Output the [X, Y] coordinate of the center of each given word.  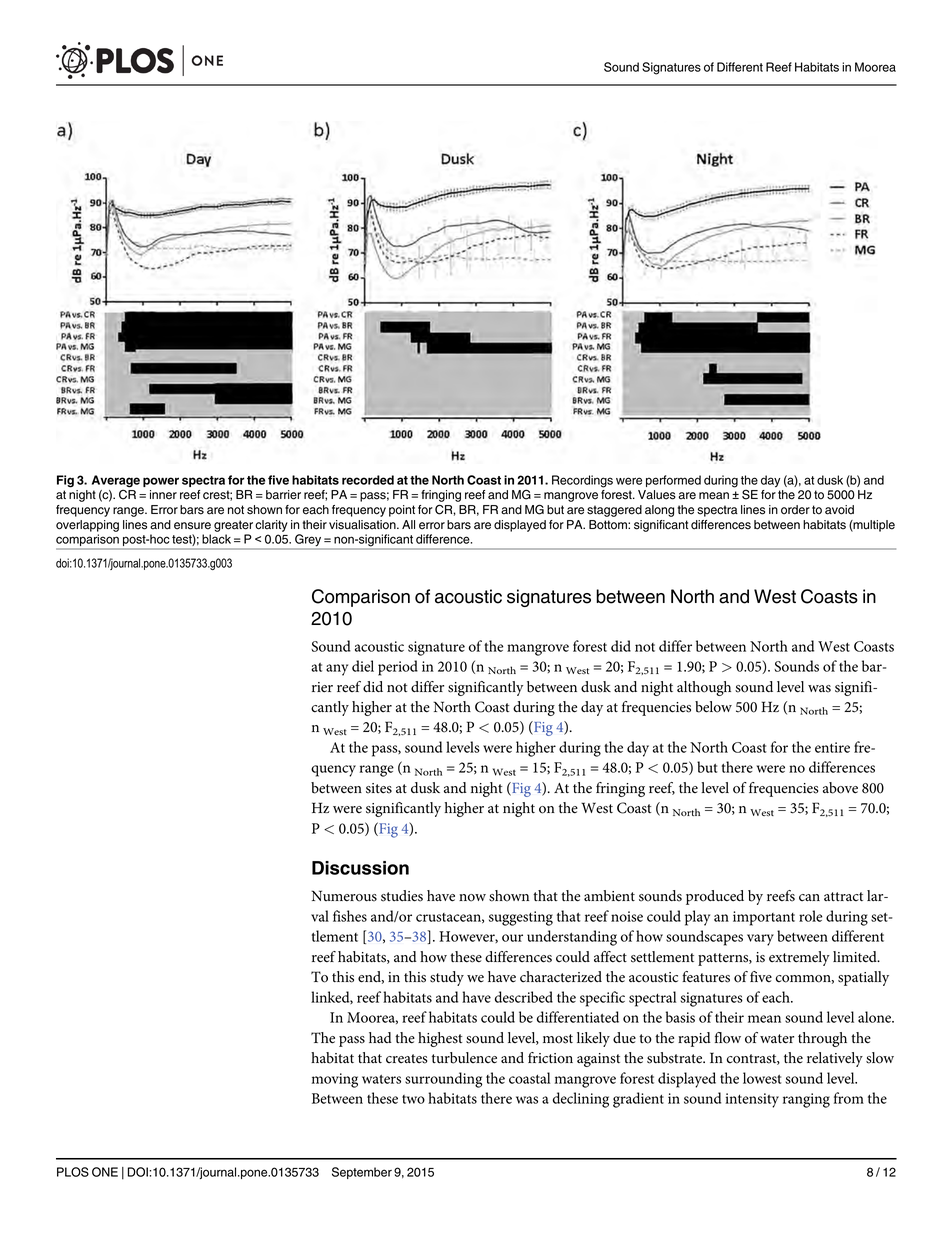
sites [379, 788]
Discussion [360, 868]
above [840, 788]
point [402, 511]
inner [163, 495]
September [362, 1173]
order [795, 510]
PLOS [73, 1172]
